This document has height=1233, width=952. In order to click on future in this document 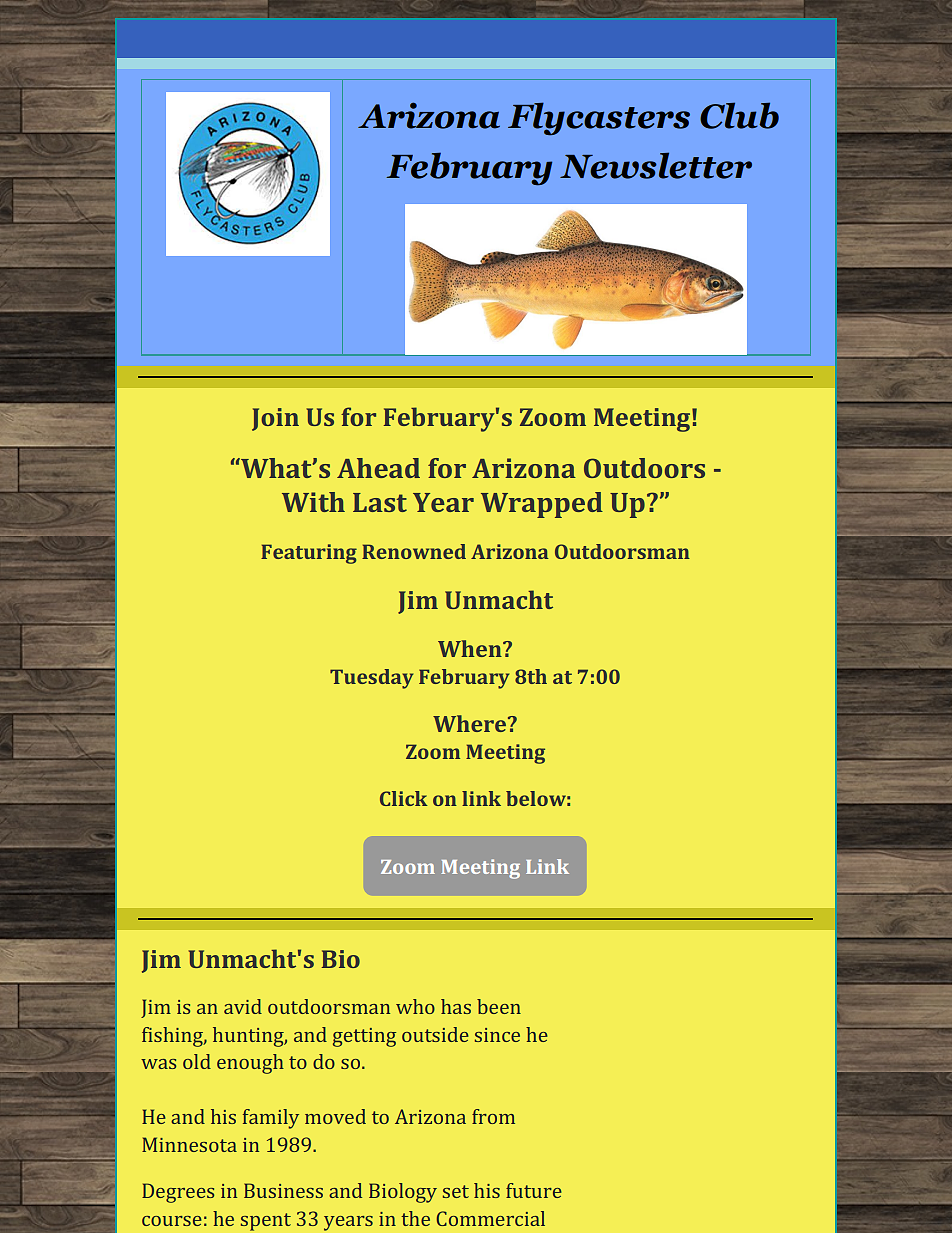, I will do `click(534, 1190)`.
